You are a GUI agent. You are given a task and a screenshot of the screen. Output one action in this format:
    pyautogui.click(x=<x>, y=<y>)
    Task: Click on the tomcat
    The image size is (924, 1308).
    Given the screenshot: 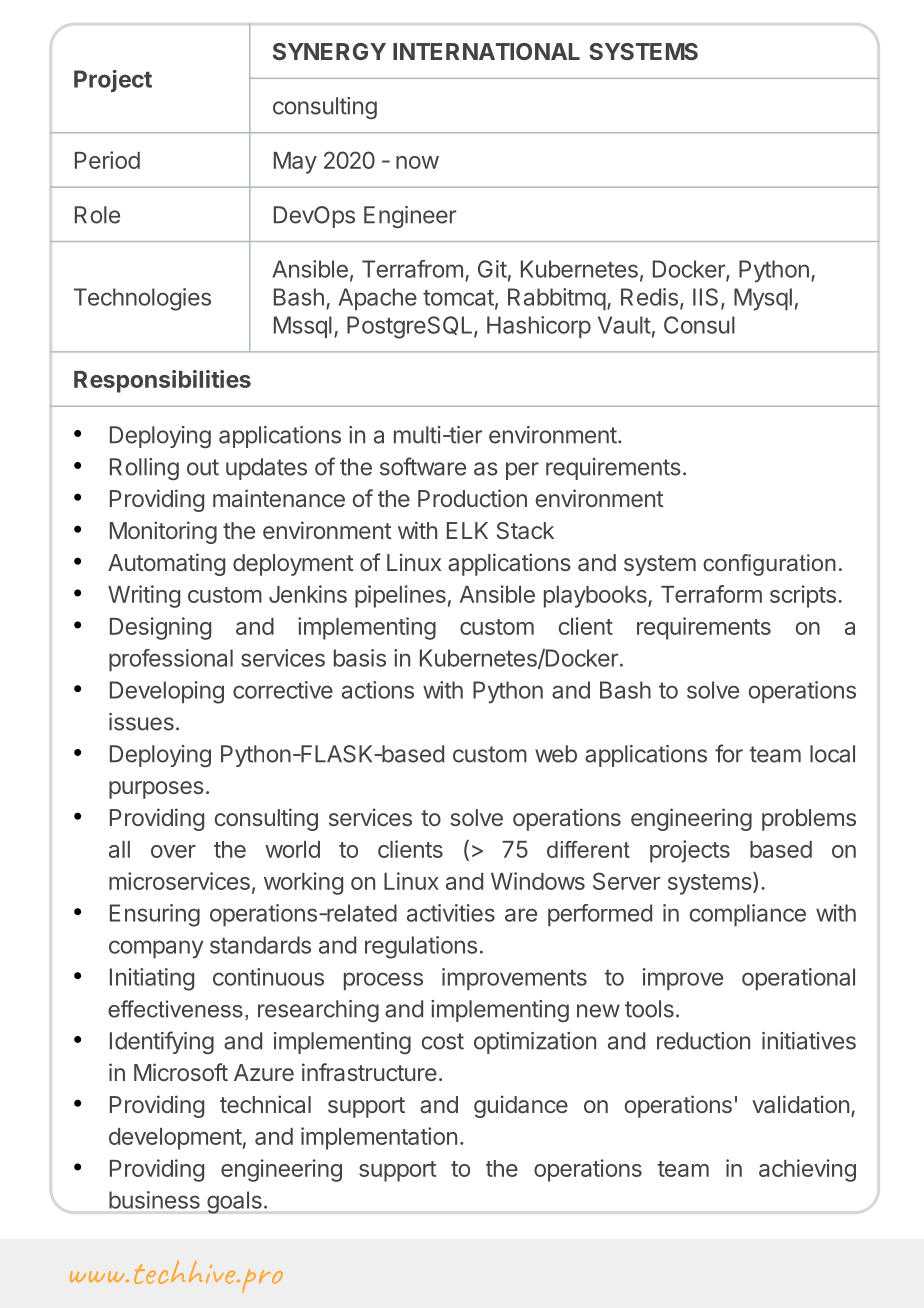 What is the action you would take?
    pyautogui.click(x=458, y=298)
